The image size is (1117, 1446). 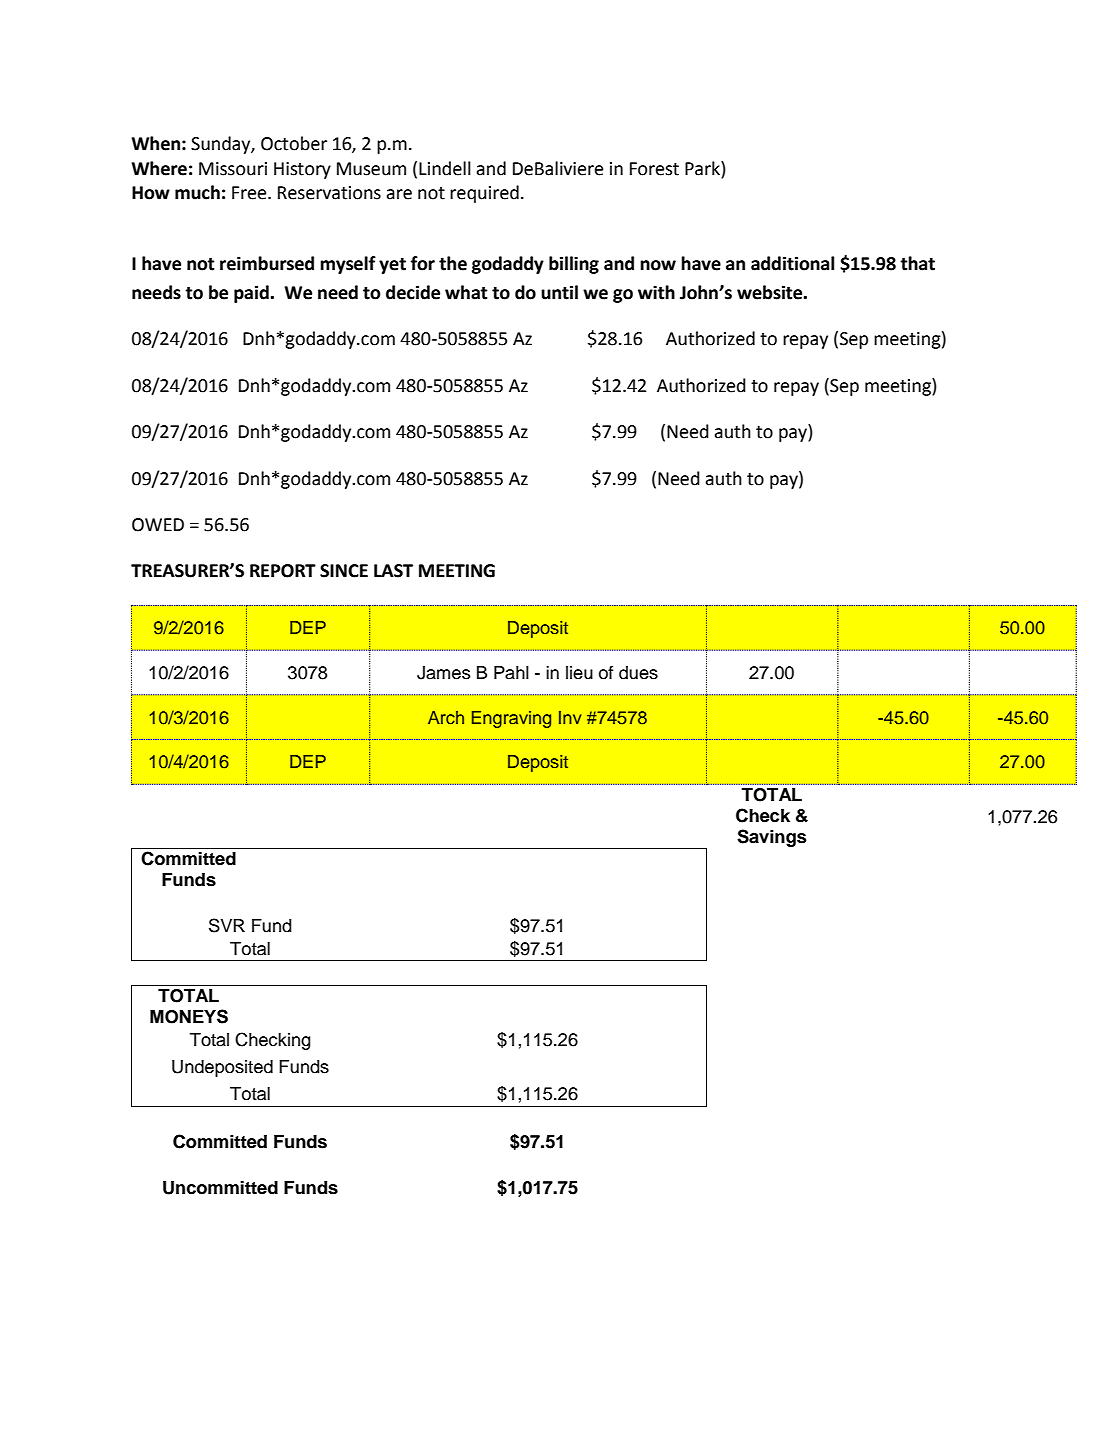 I want to click on required, so click(x=484, y=194).
